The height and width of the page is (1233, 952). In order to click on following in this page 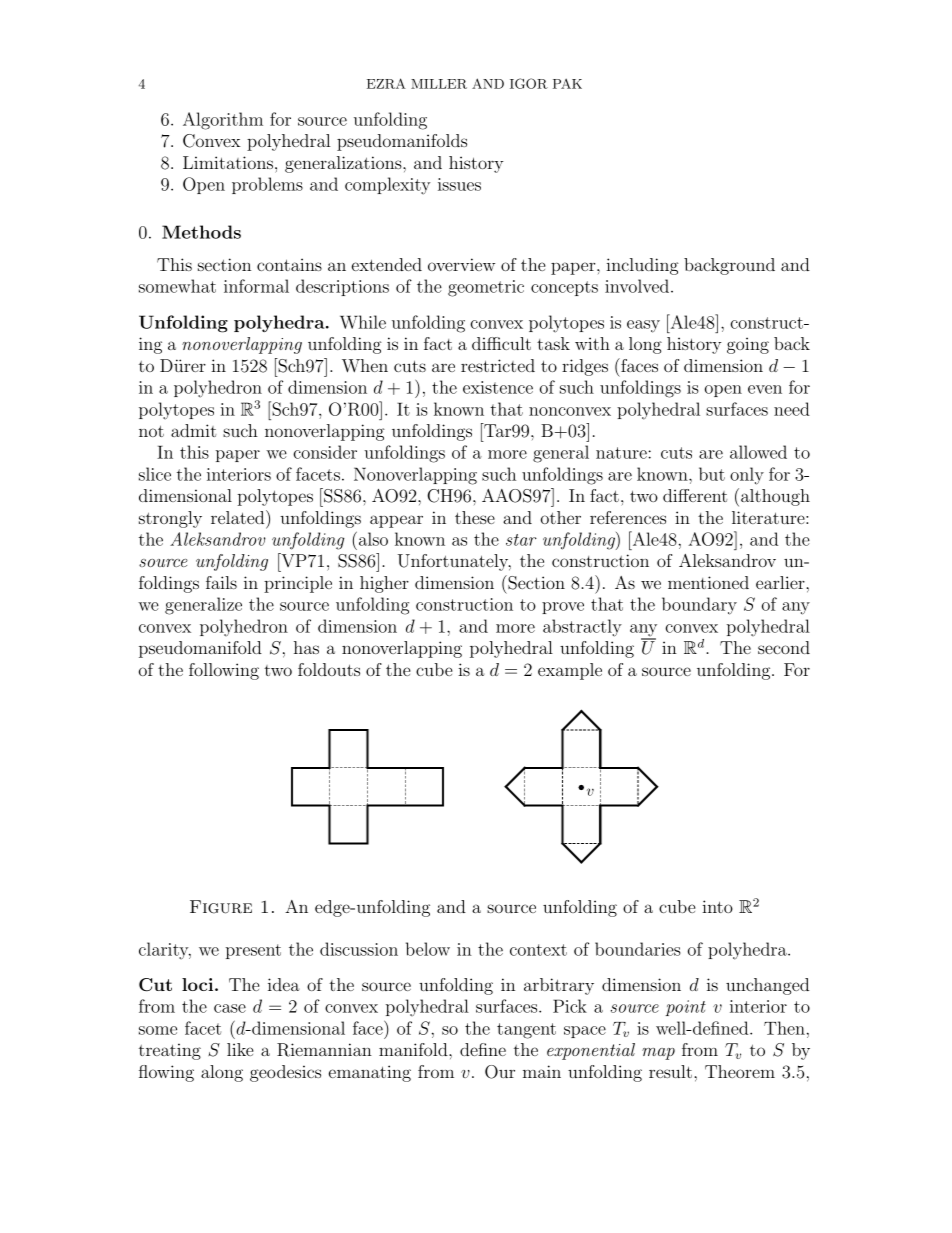, I will do `click(224, 671)`.
